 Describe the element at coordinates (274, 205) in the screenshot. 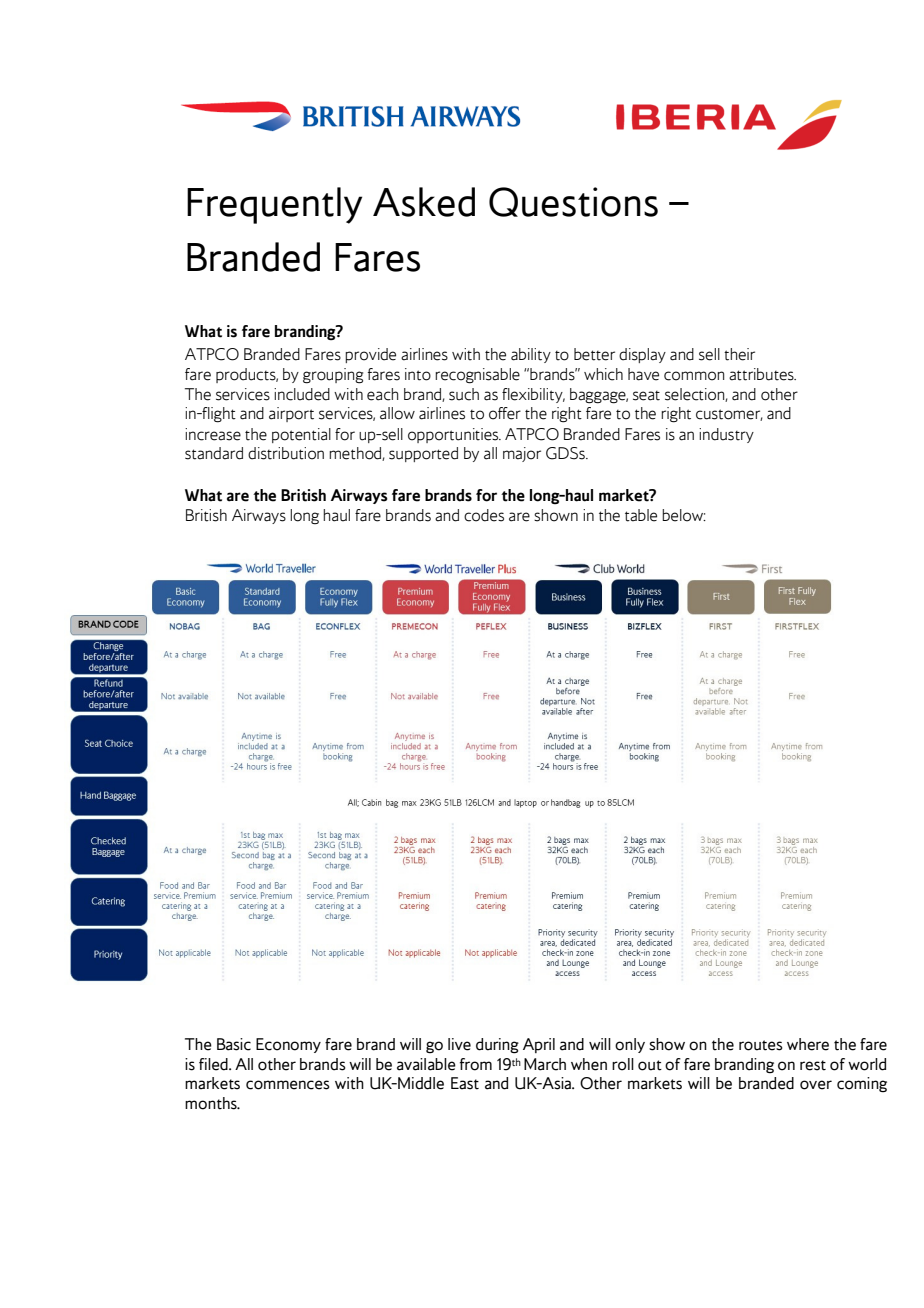

I see `Frequently` at that location.
